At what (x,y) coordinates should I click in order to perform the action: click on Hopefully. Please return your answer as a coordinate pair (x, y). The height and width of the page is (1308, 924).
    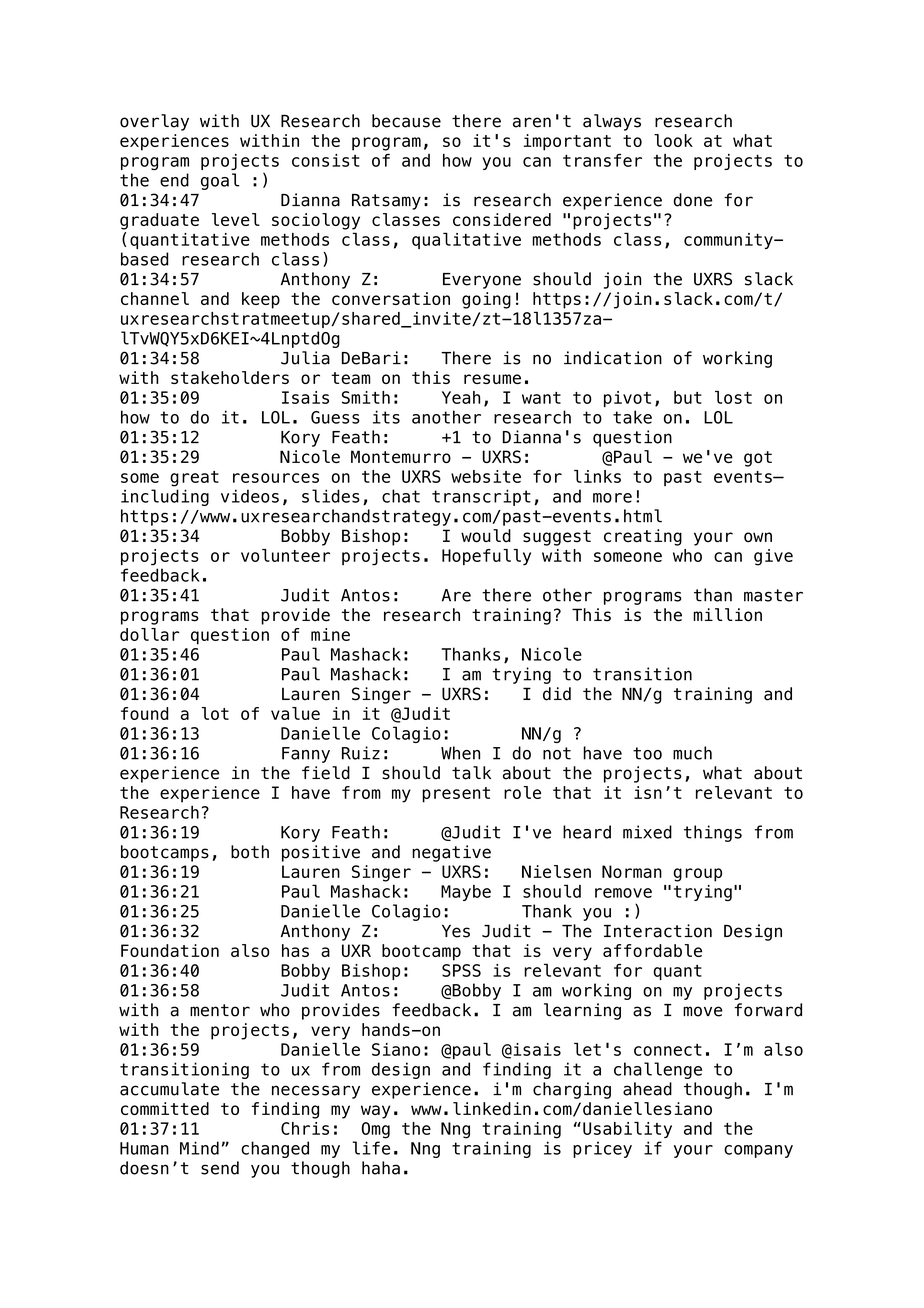
    Looking at the image, I should click on (486, 557).
